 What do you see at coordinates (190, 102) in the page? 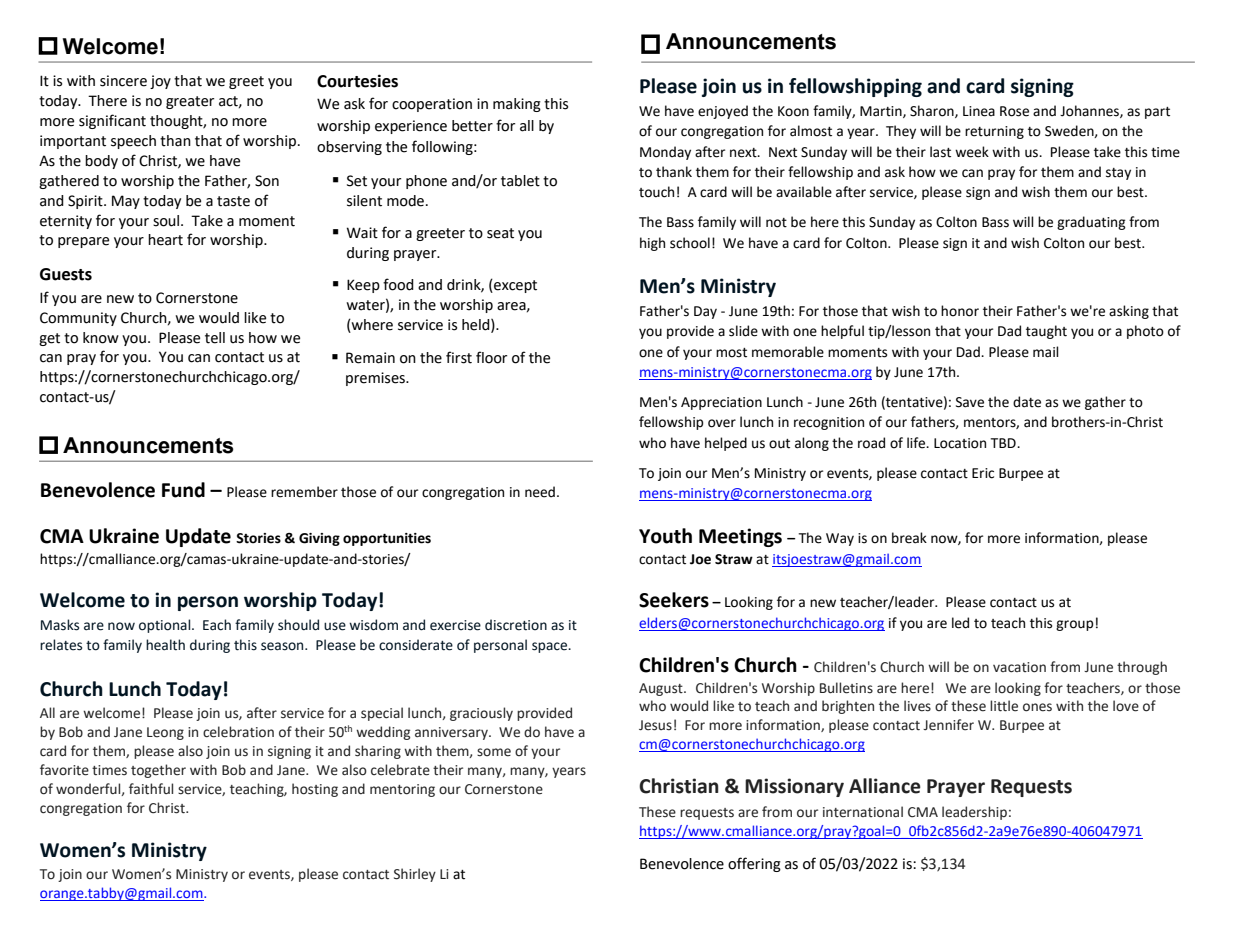
I see `greater` at bounding box center [190, 102].
